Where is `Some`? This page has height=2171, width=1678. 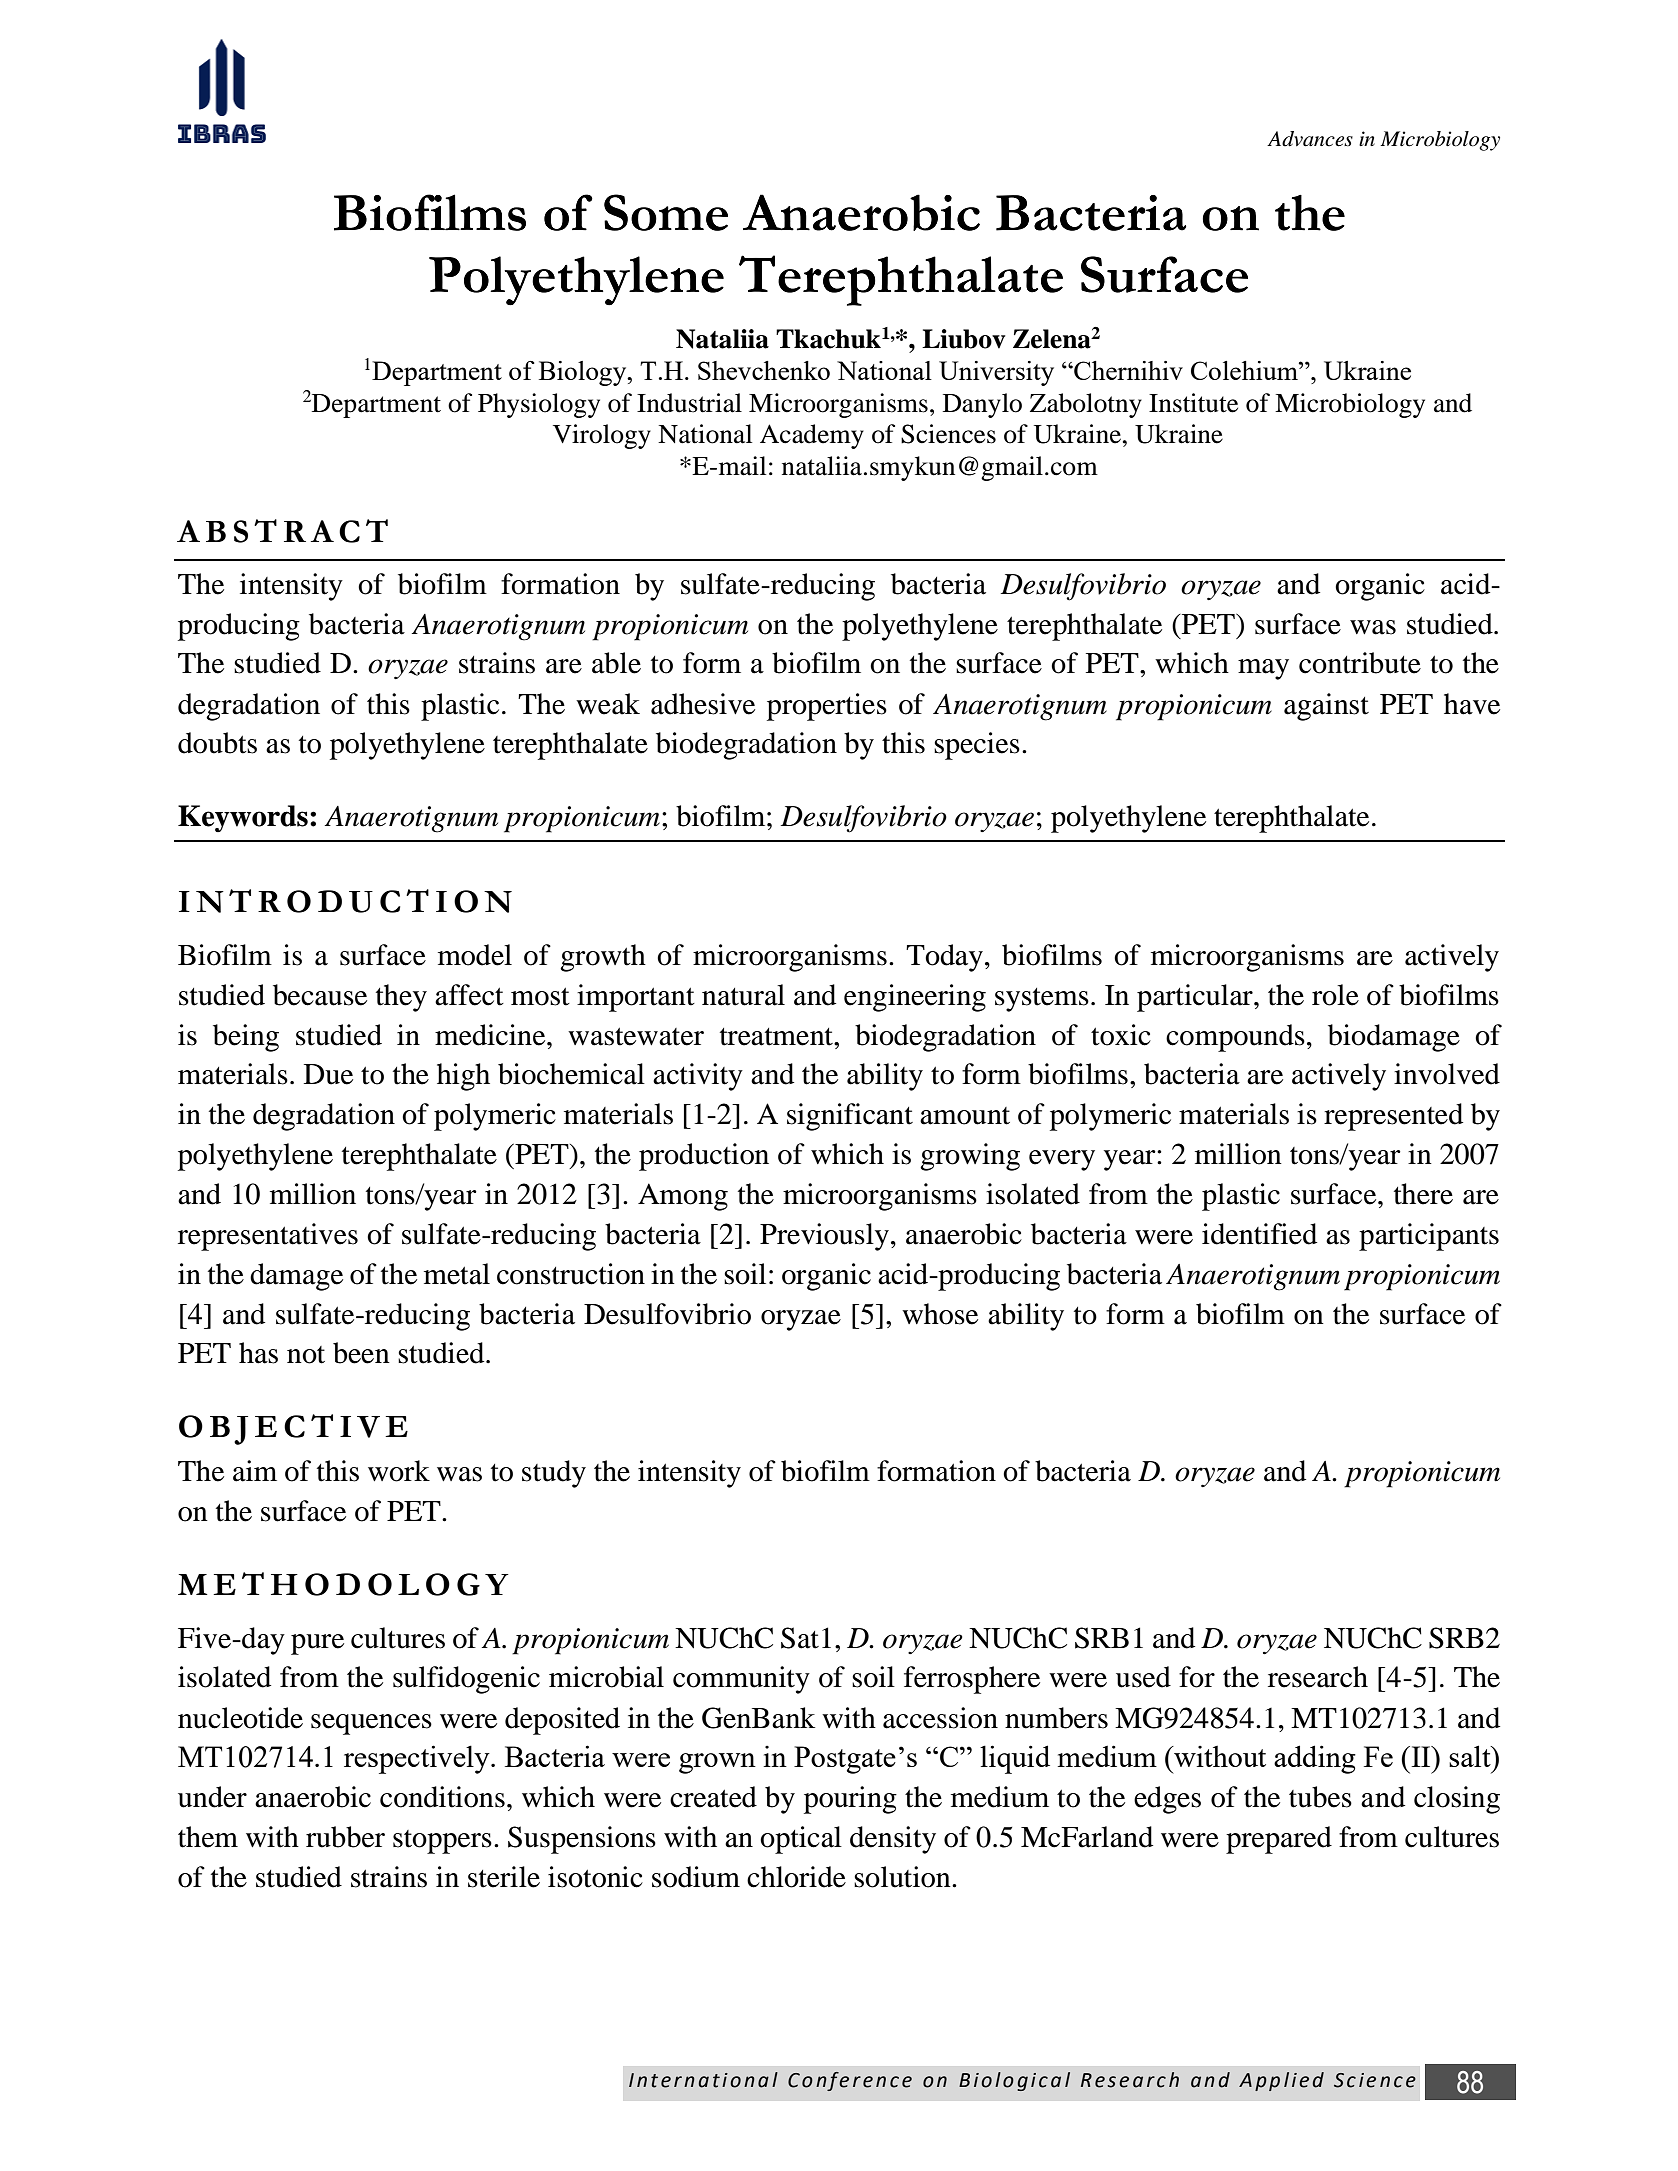 Some is located at coordinates (666, 212).
